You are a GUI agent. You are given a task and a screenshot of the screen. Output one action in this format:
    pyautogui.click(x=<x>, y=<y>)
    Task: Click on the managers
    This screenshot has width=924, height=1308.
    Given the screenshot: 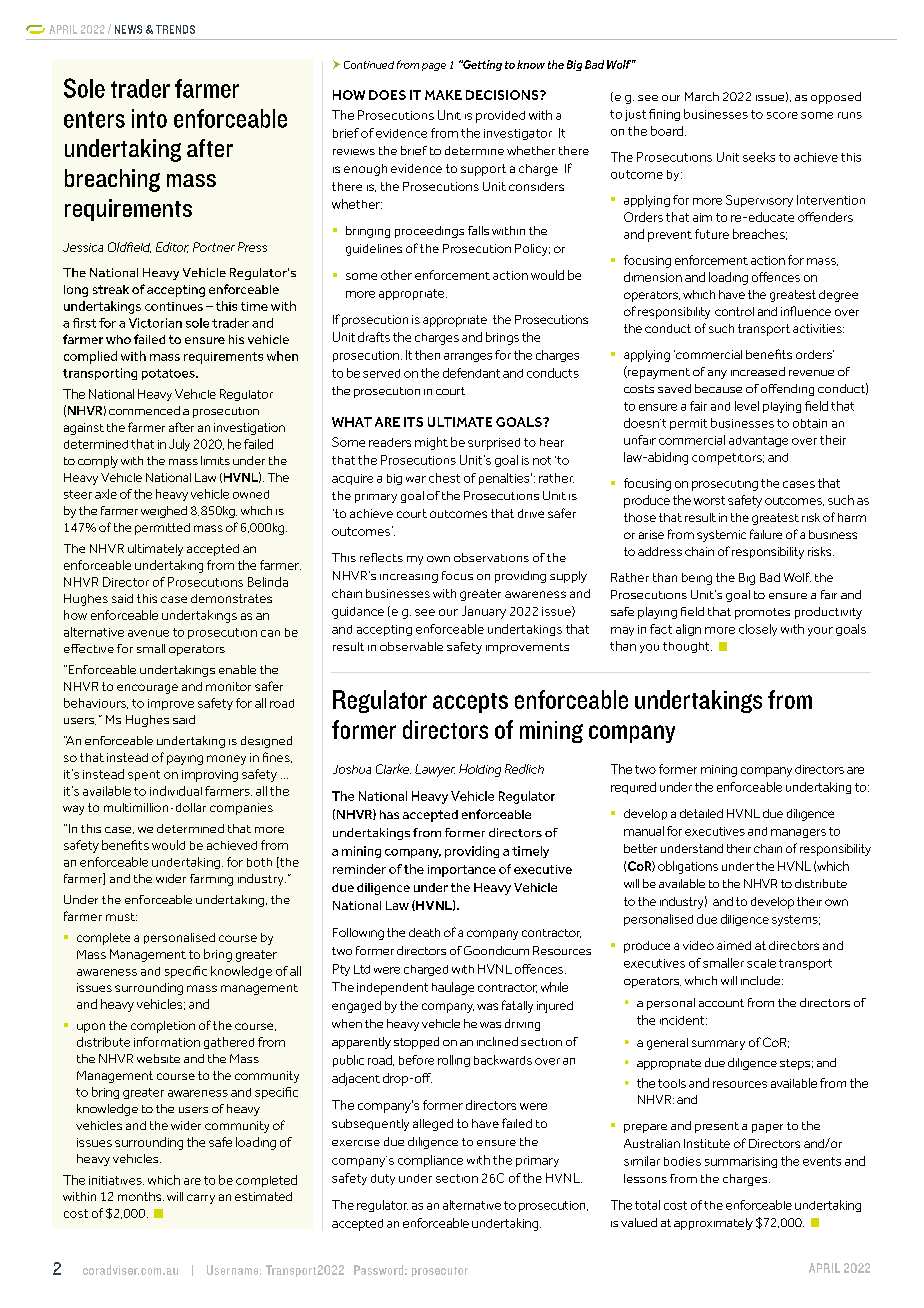 What is the action you would take?
    pyautogui.click(x=798, y=833)
